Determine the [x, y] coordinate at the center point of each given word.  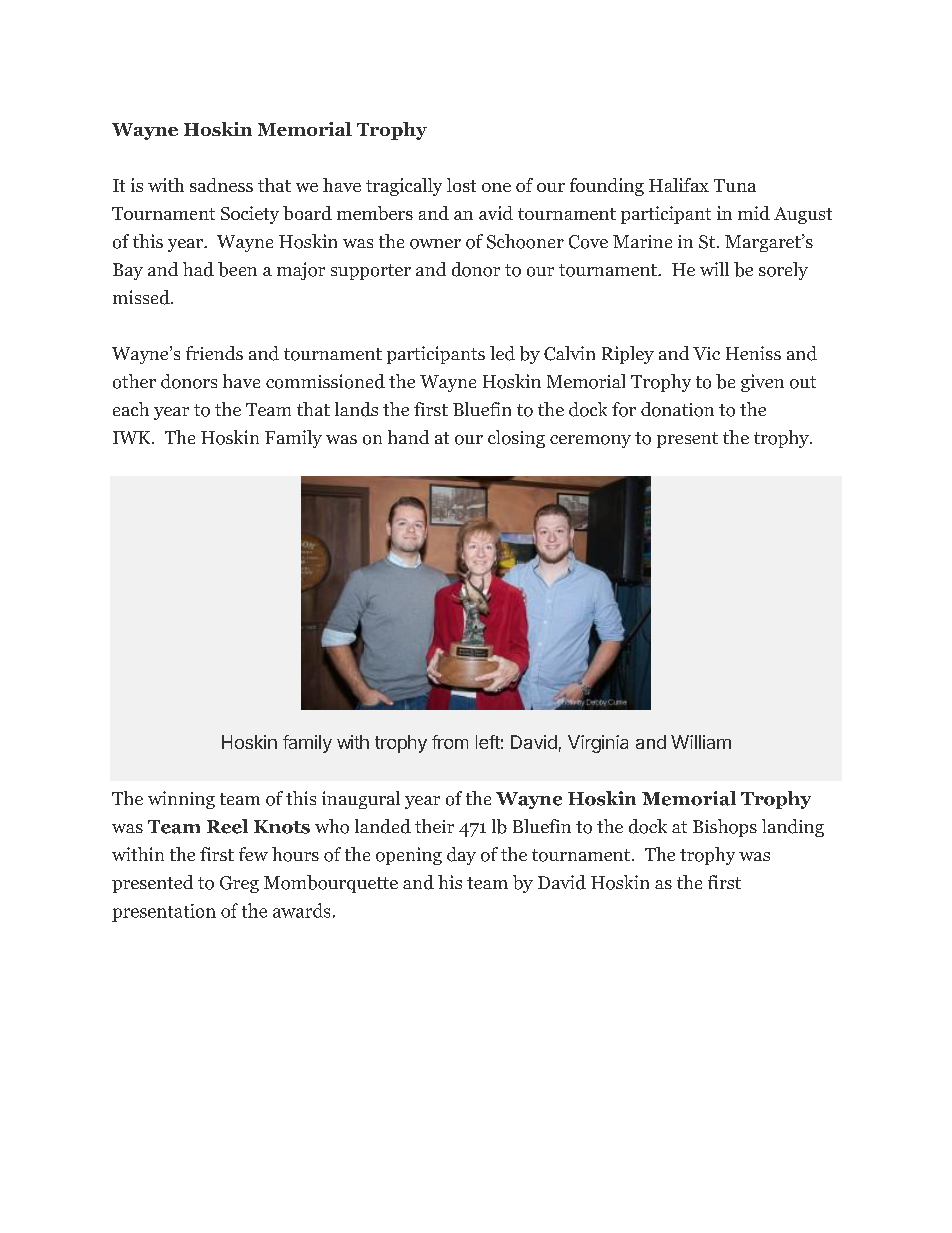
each [131, 409]
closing [516, 439]
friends [214, 353]
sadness [221, 185]
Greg [239, 884]
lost [461, 185]
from [450, 742]
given [762, 383]
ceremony [590, 441]
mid [754, 213]
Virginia [598, 744]
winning [181, 800]
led [502, 353]
